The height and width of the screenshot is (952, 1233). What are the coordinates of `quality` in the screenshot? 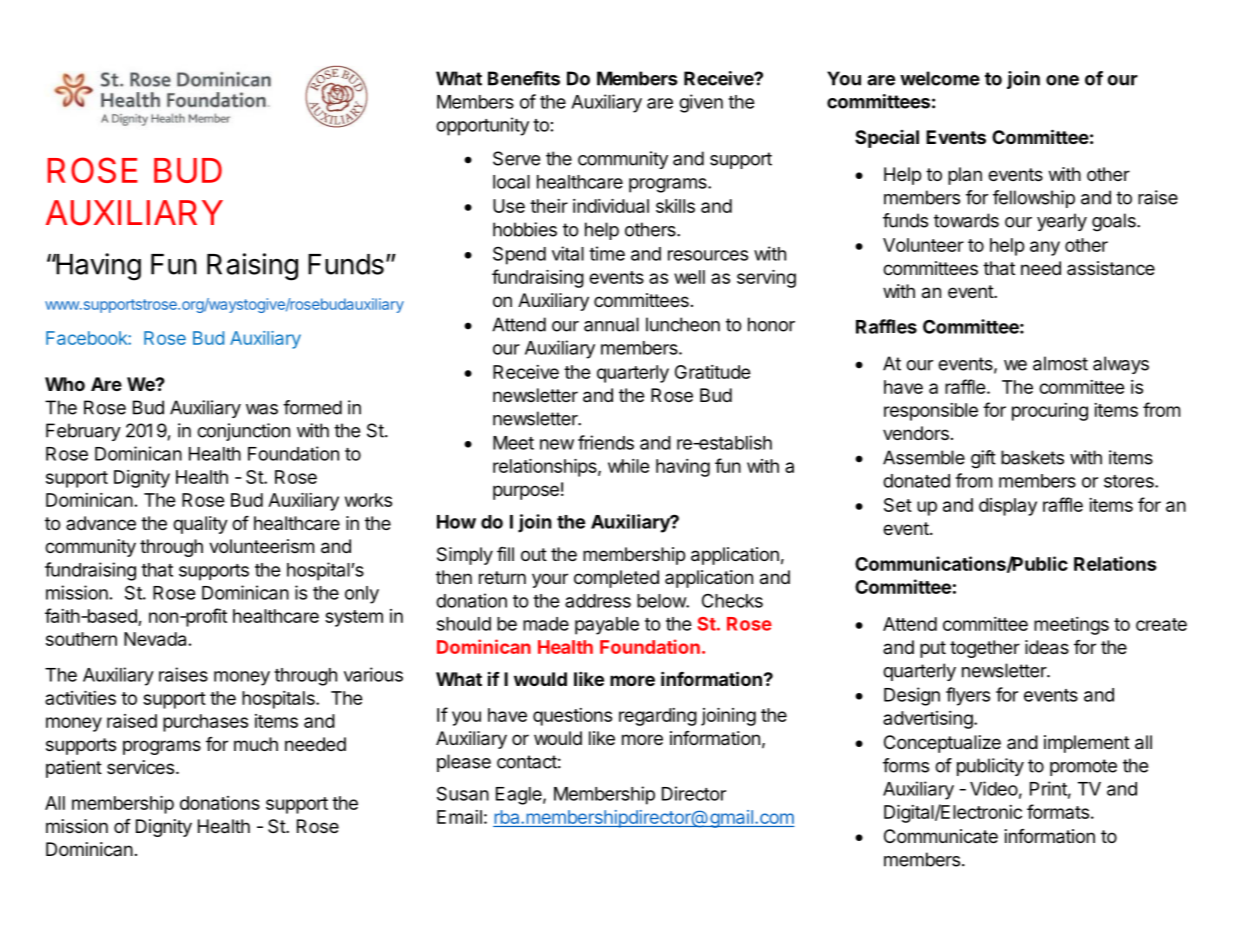 It's located at (200, 525).
